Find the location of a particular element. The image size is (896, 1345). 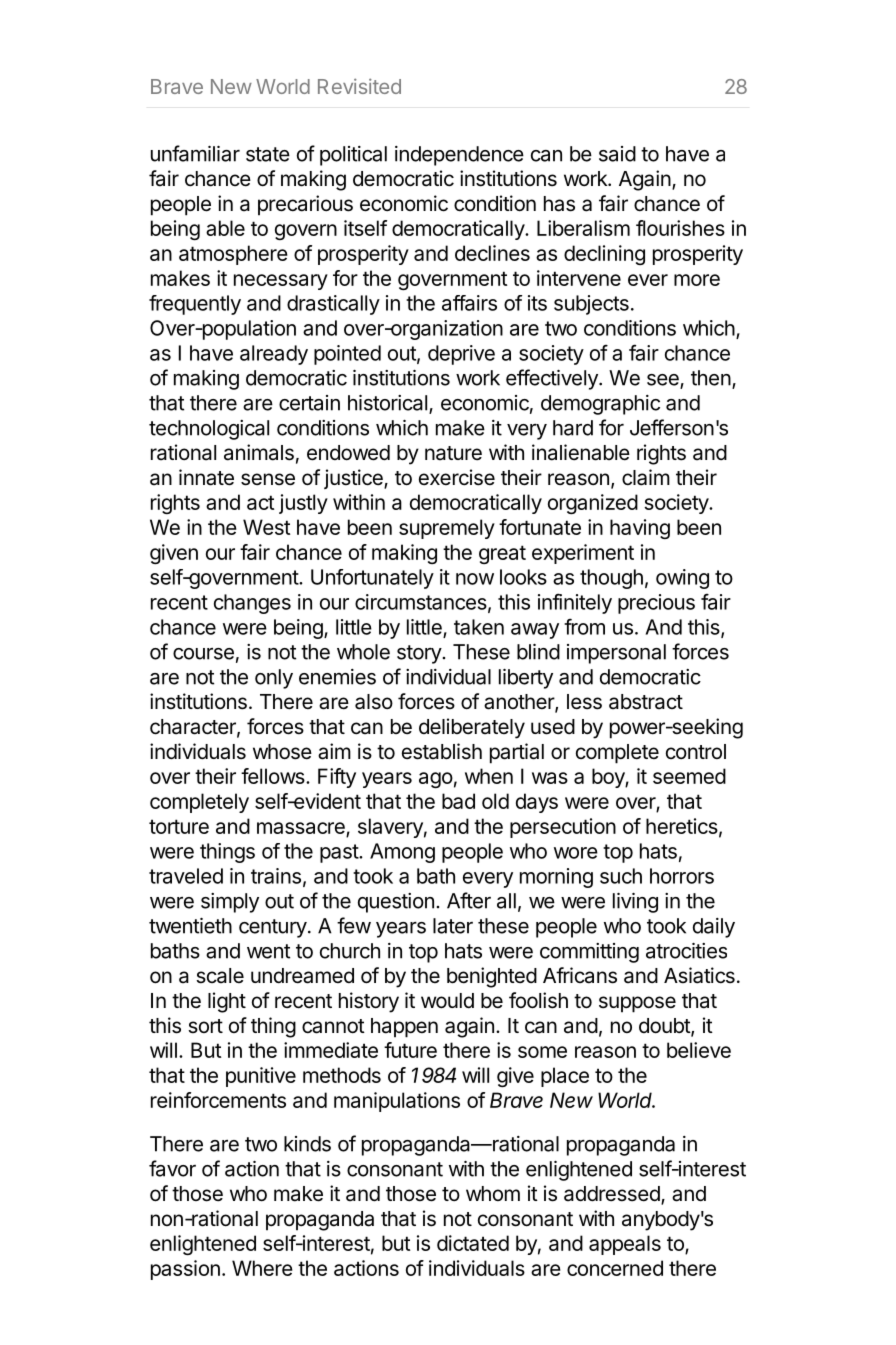

such is located at coordinates (621, 876).
